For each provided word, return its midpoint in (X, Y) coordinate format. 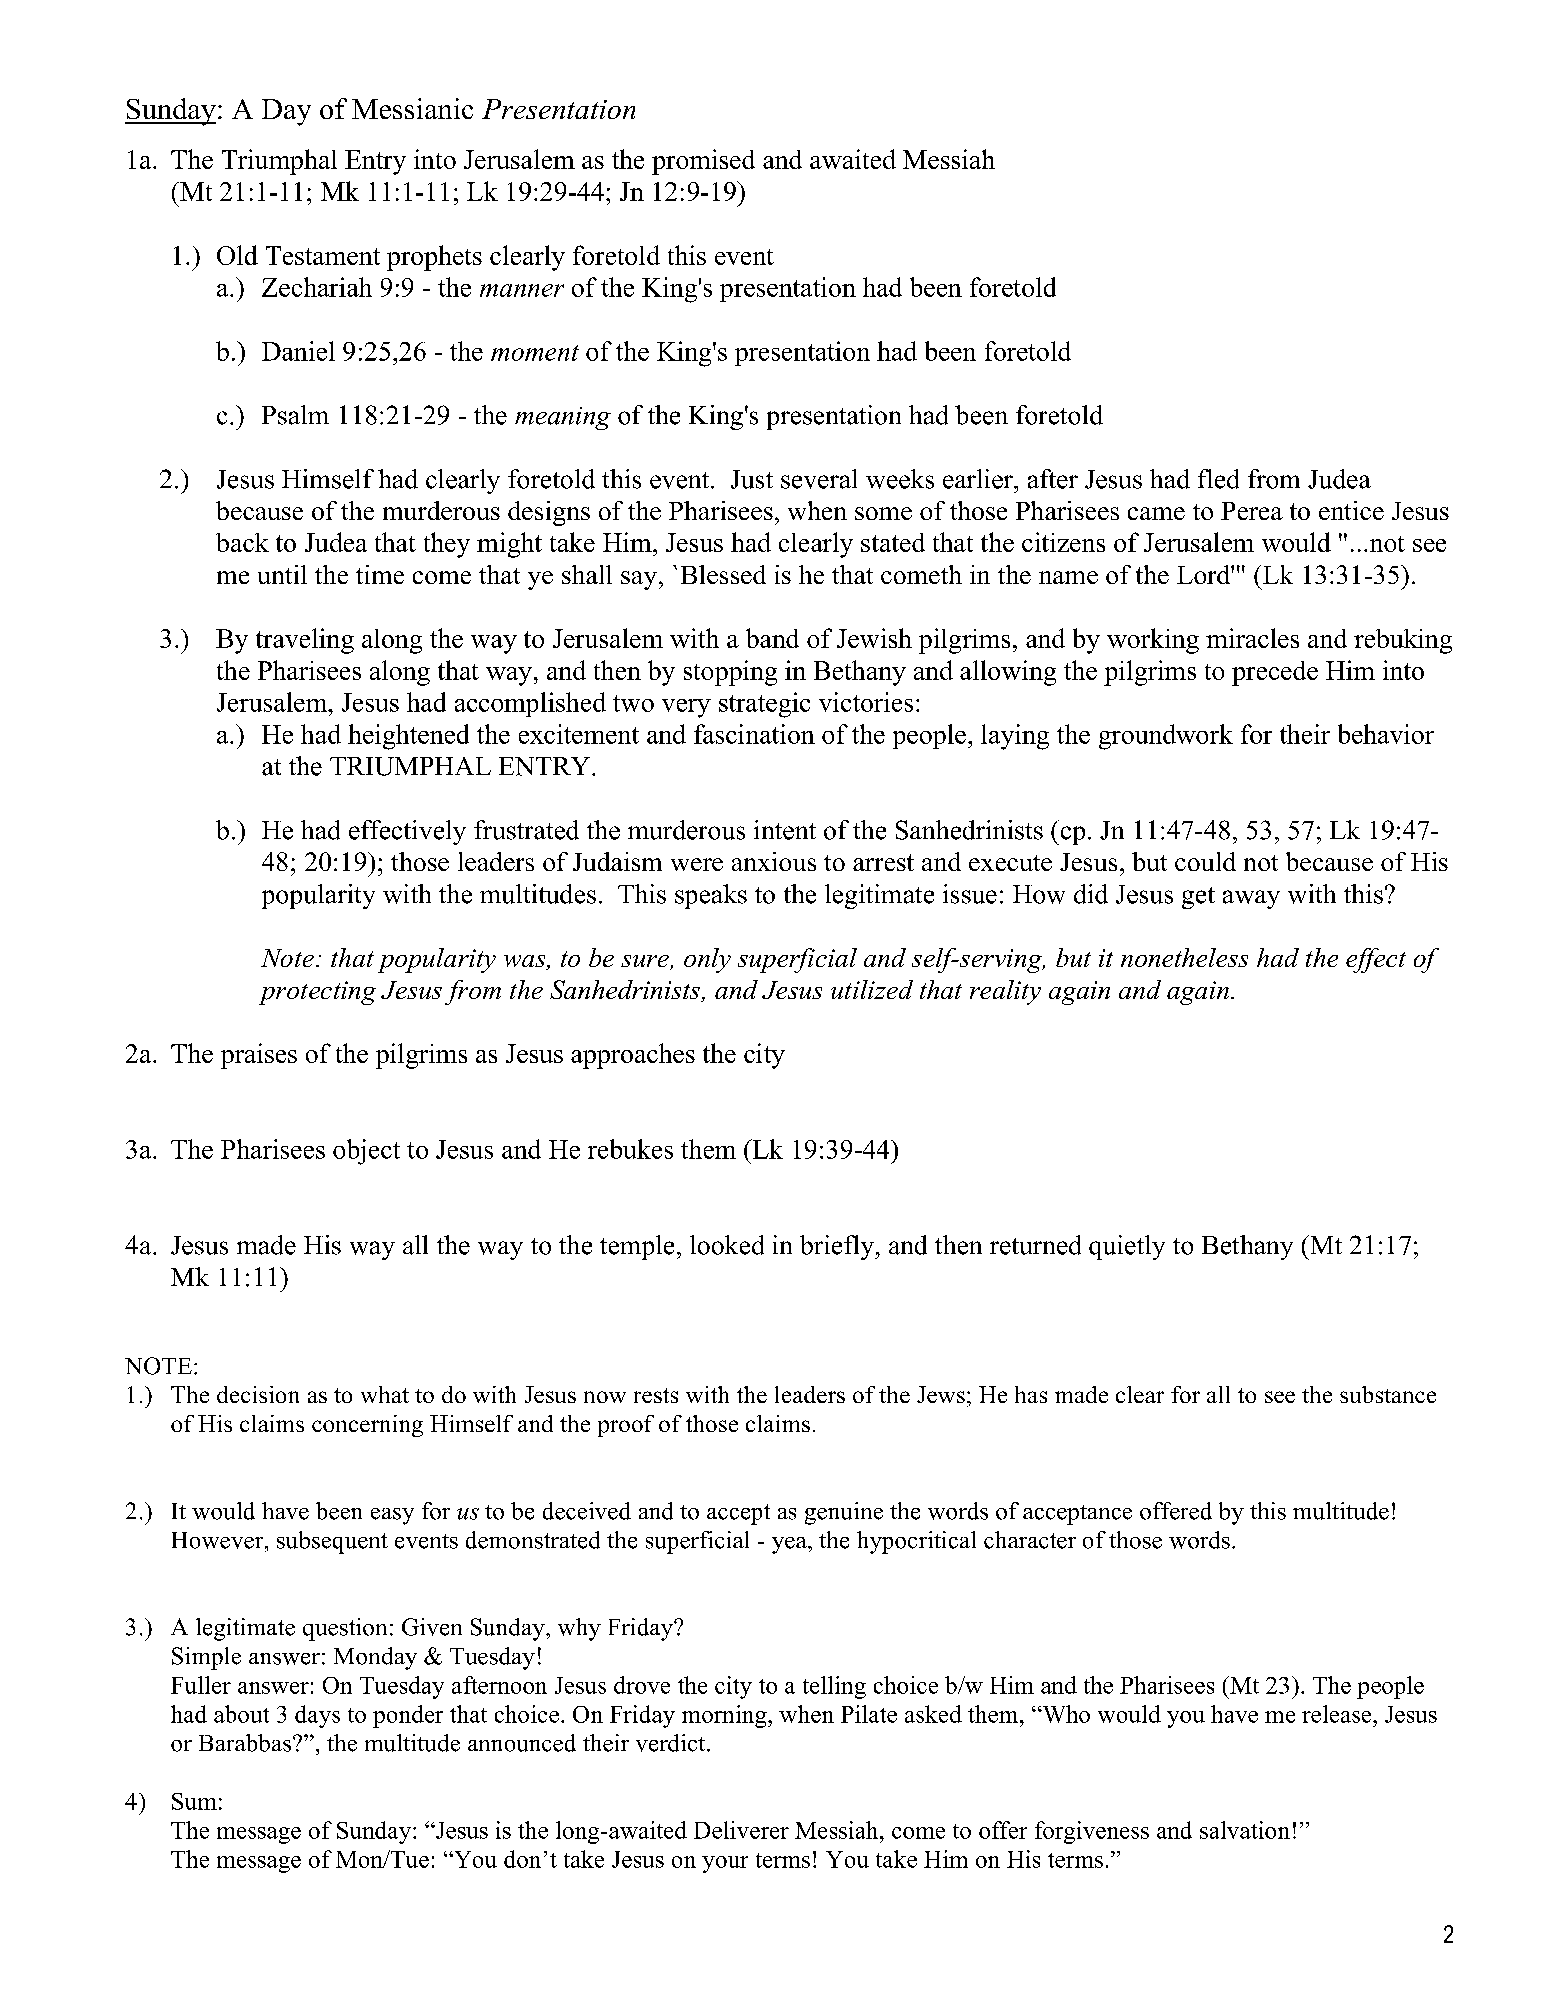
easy (392, 1516)
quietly (1127, 1247)
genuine (844, 1513)
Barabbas (246, 1743)
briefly (838, 1247)
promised (703, 162)
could (1205, 861)
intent (785, 830)
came (1156, 513)
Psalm (295, 415)
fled (1218, 479)
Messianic (412, 108)
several (819, 479)
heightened (408, 737)
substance (1388, 1394)
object (366, 1152)
